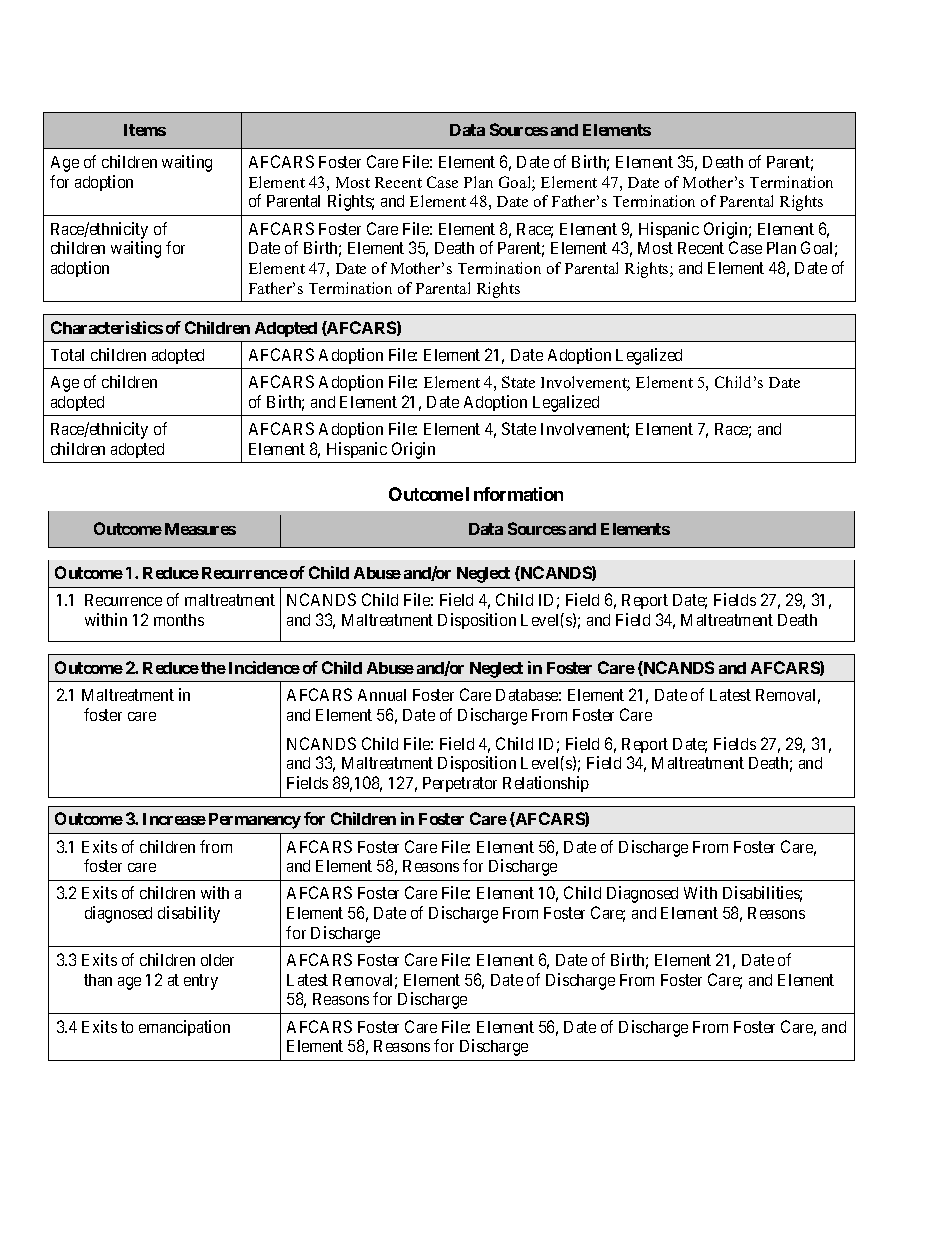  Describe the element at coordinates (382, 695) in the image. I see `Annual` at that location.
